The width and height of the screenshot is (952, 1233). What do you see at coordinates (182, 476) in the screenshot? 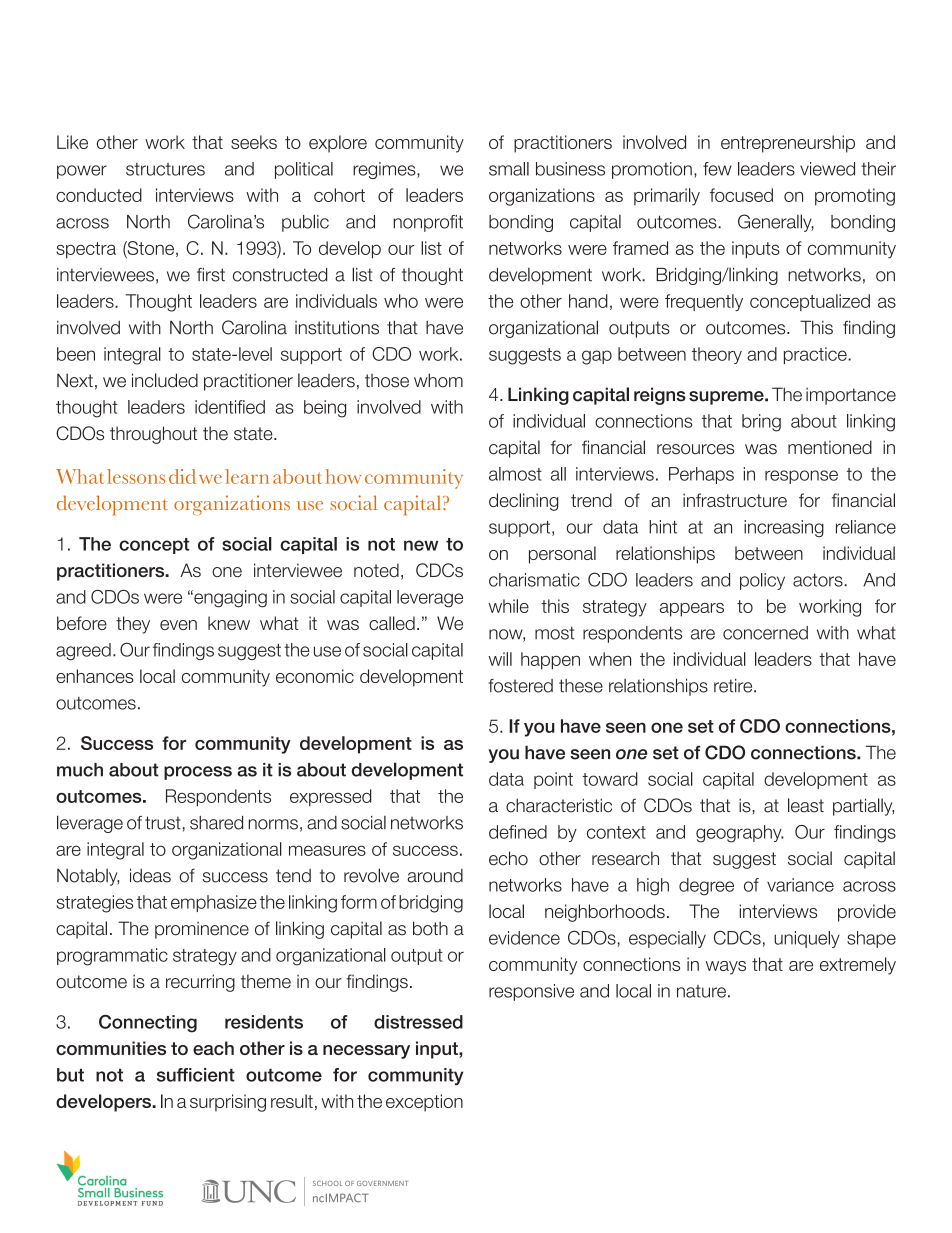
I see `did` at bounding box center [182, 476].
